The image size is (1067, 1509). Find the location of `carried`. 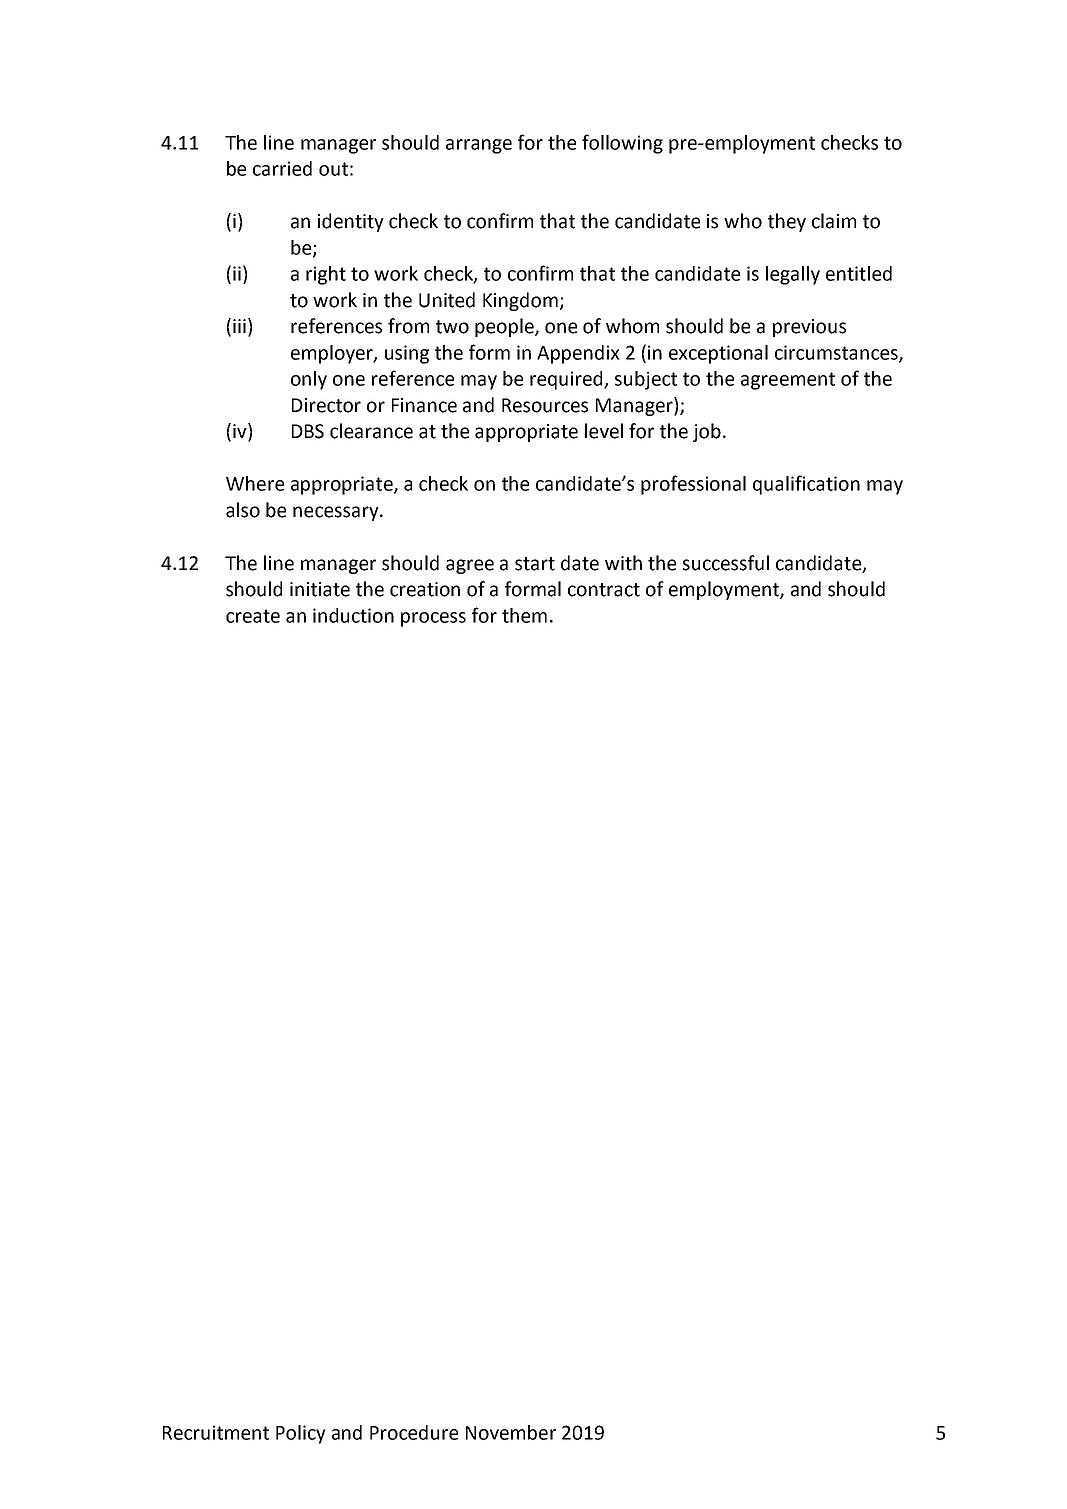

carried is located at coordinates (282, 168).
